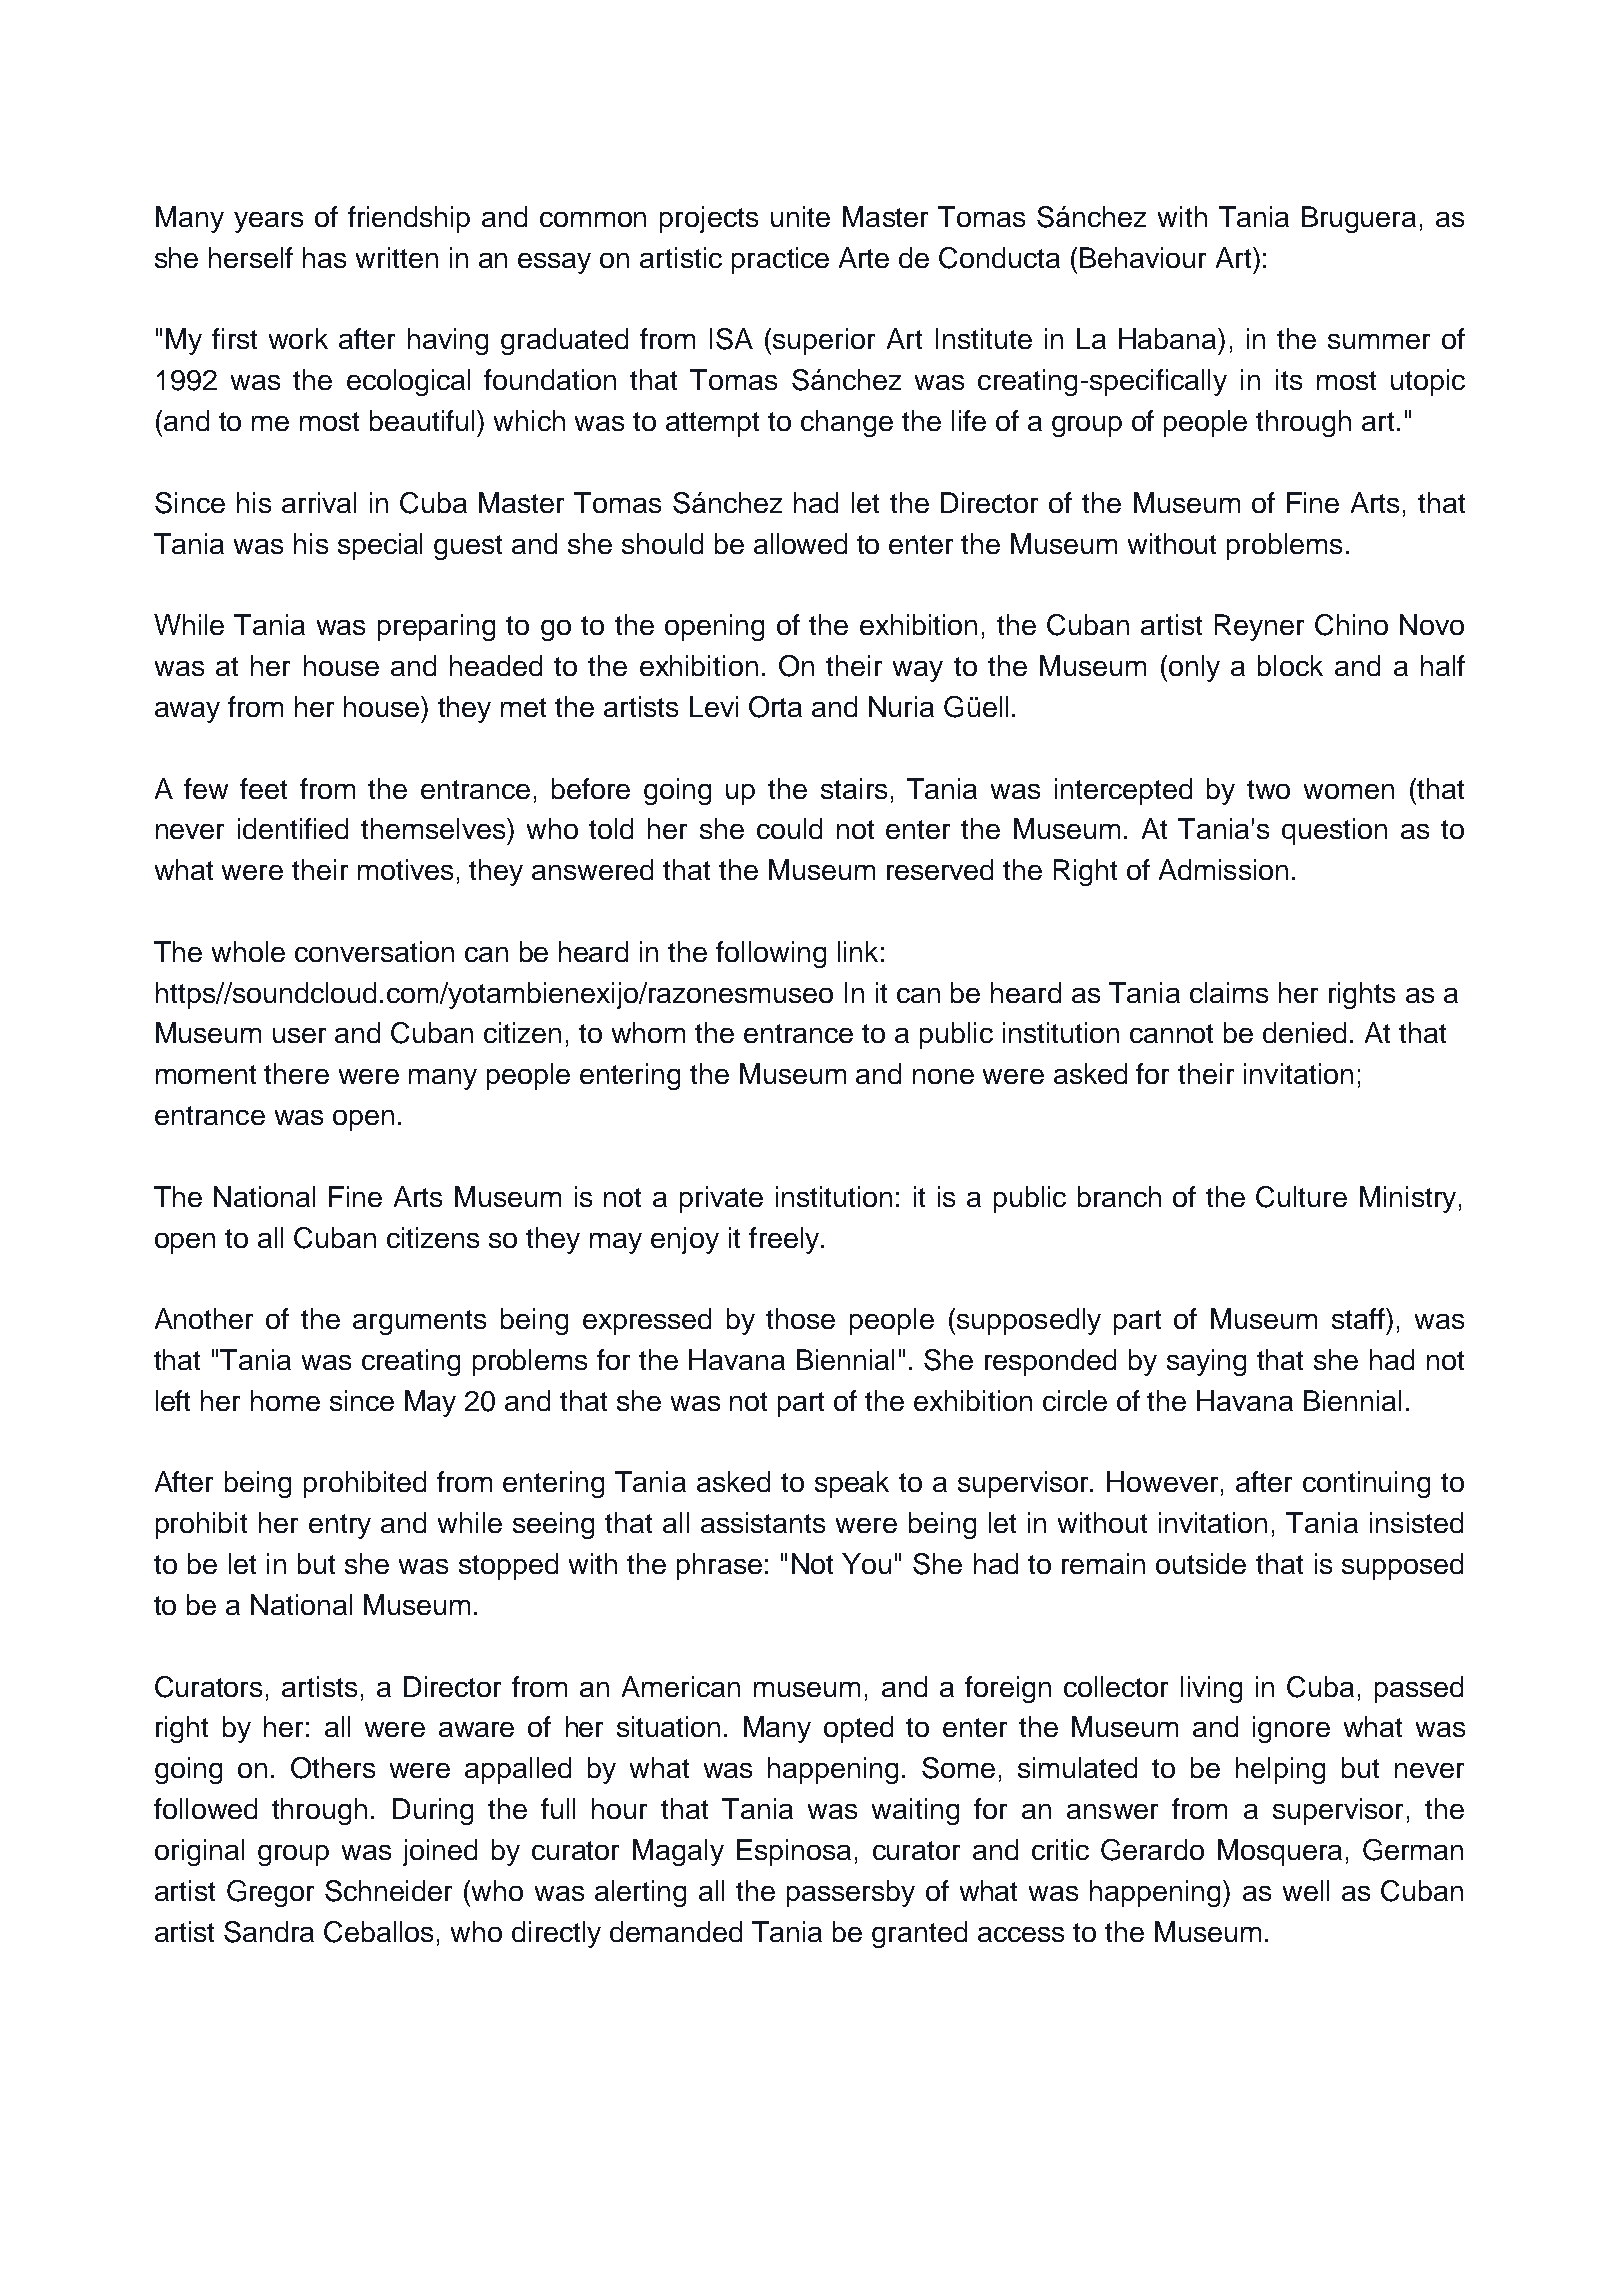  Describe the element at coordinates (780, 260) in the screenshot. I see `practice` at that location.
